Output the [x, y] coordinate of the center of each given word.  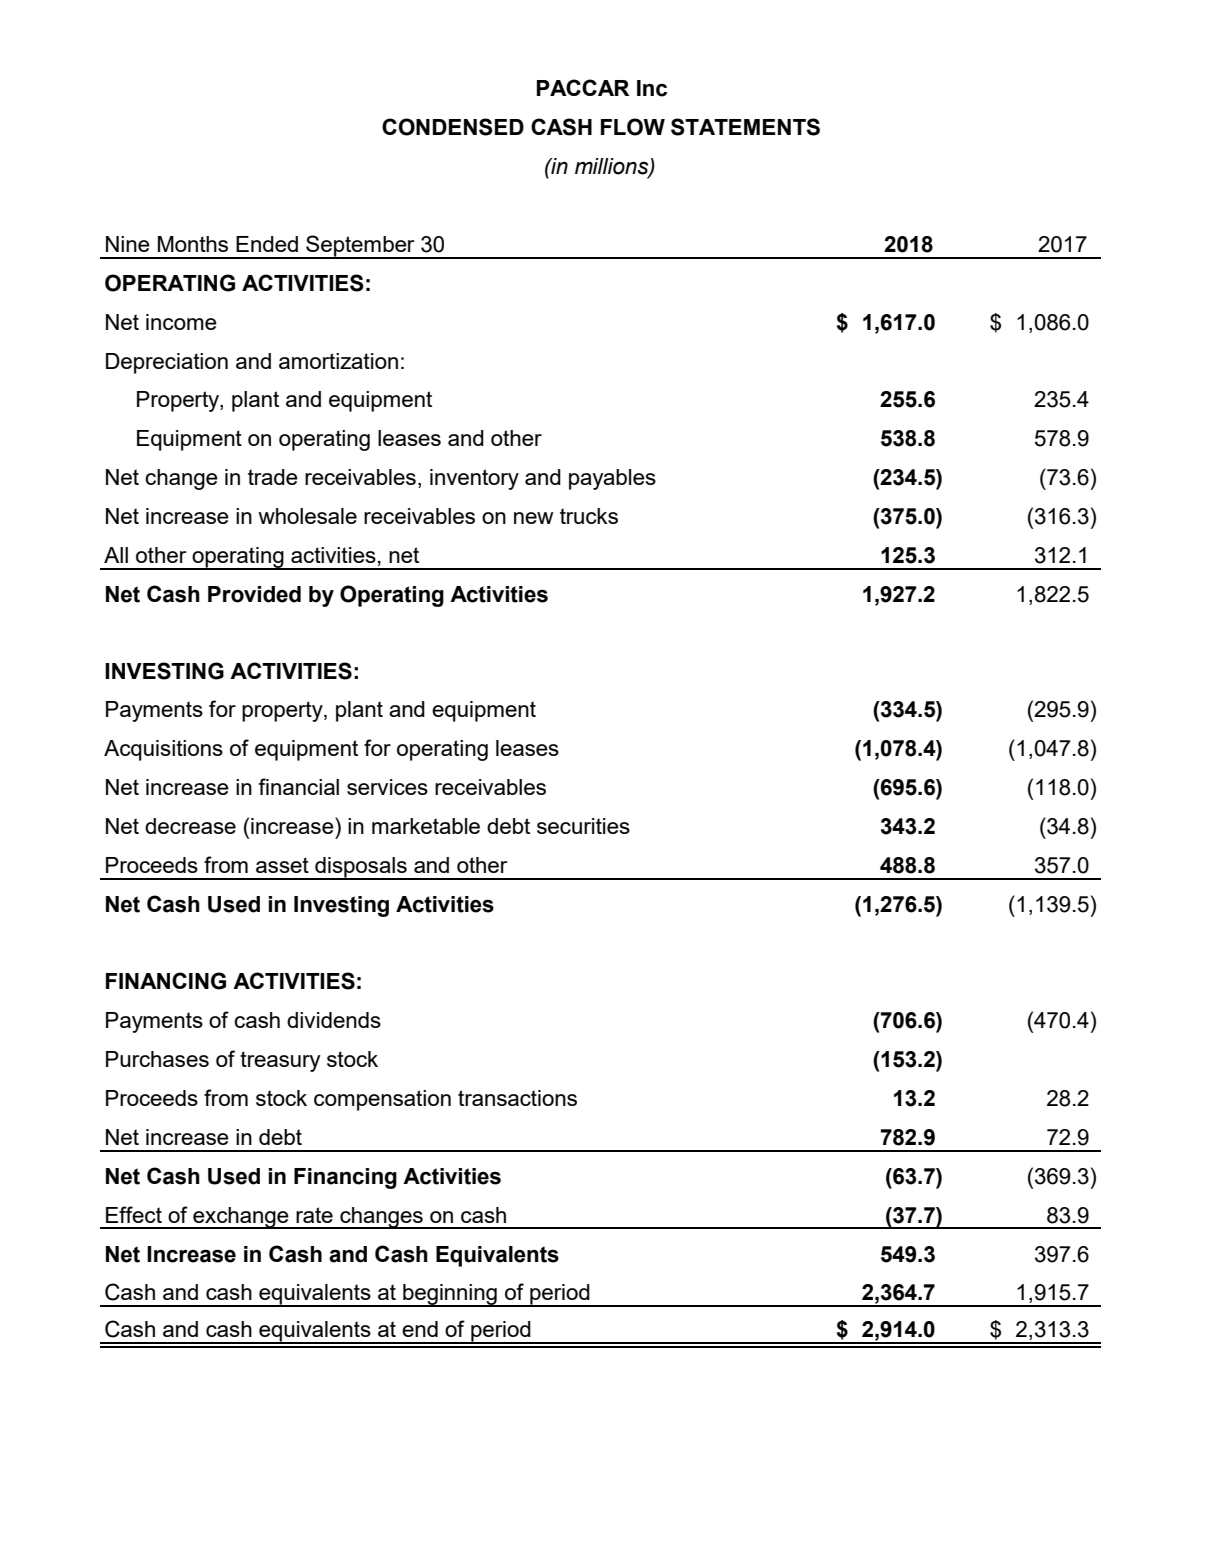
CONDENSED [453, 127]
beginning [450, 1295]
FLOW [633, 127]
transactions [517, 1098]
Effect [134, 1214]
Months [193, 244]
